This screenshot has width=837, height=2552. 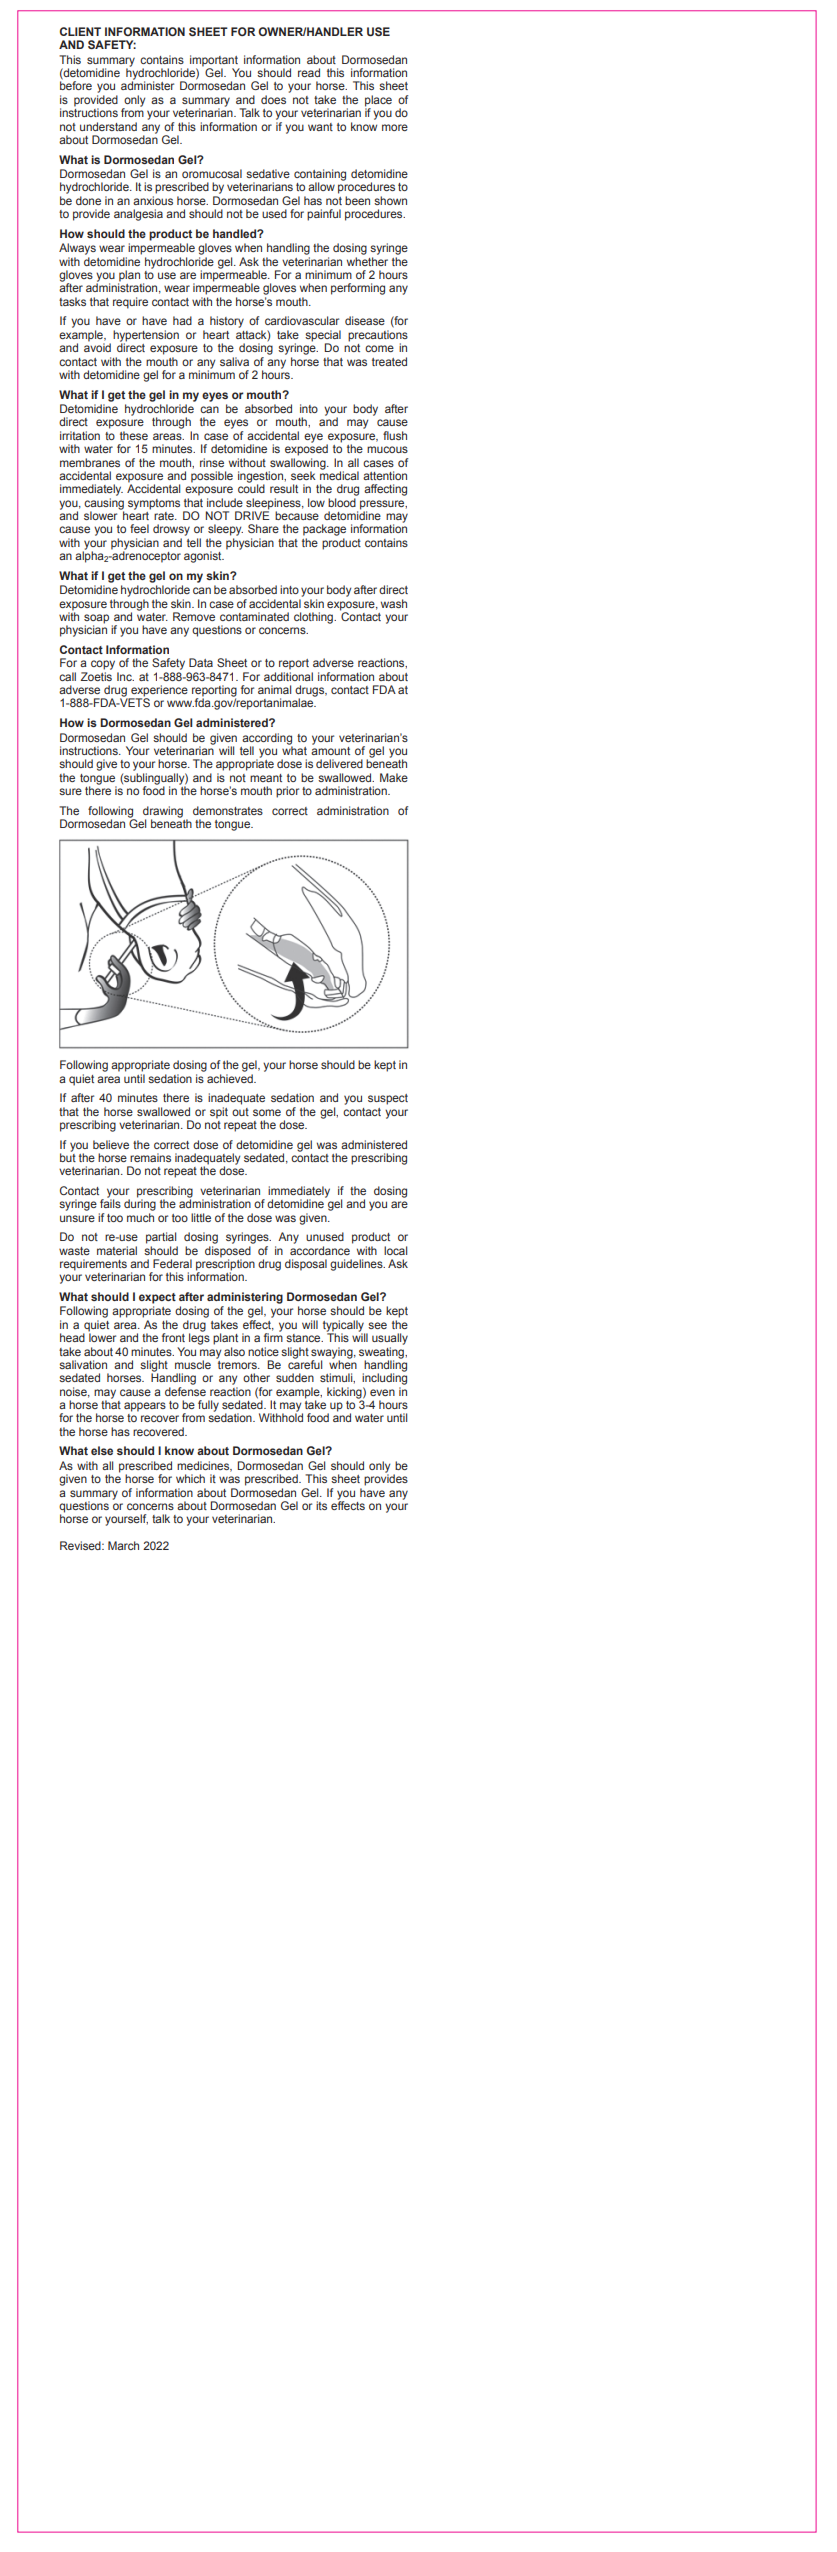 I want to click on causing, so click(x=104, y=504).
